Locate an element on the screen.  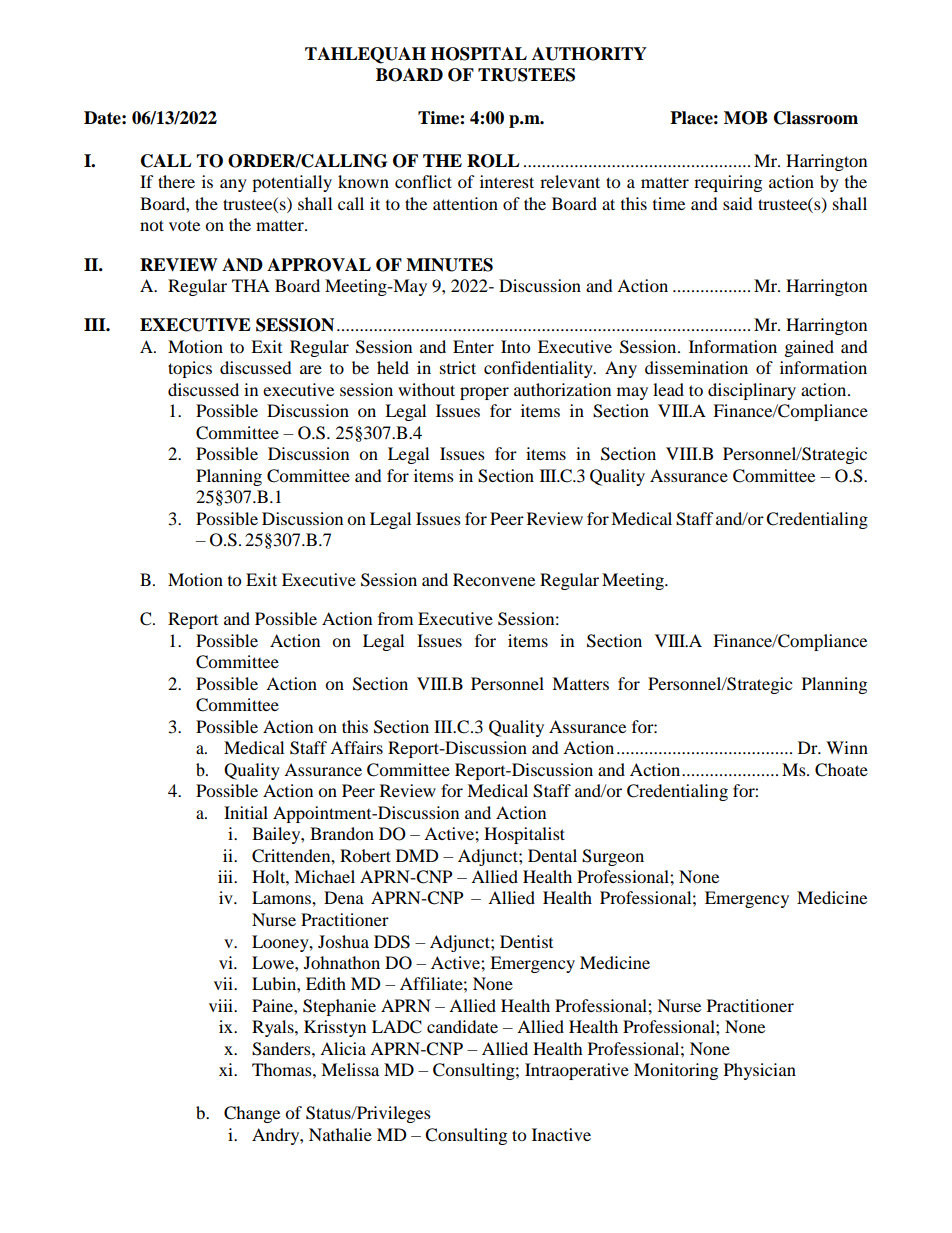
Change is located at coordinates (252, 1114).
